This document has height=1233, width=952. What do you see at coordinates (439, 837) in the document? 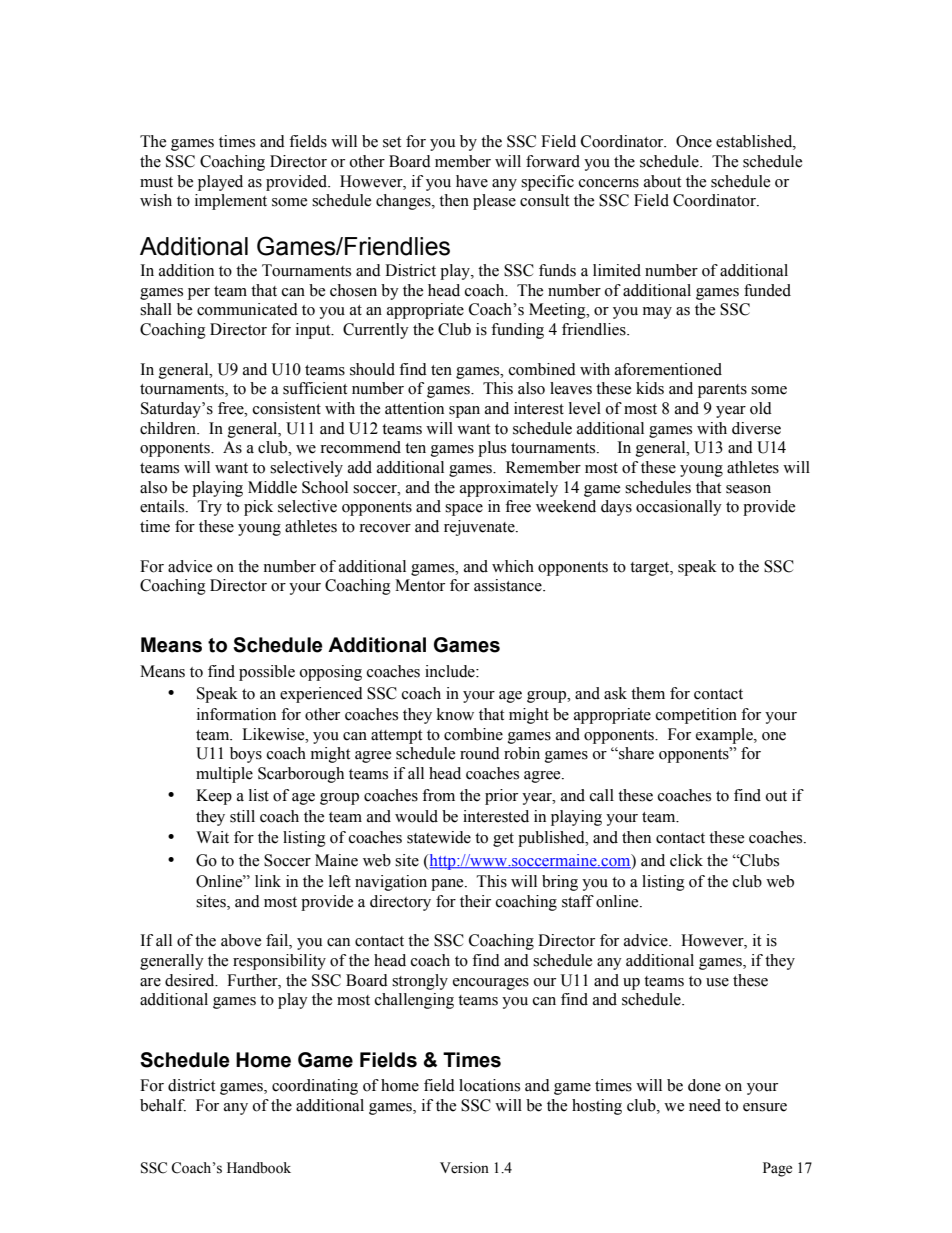
I see `statewide` at bounding box center [439, 837].
